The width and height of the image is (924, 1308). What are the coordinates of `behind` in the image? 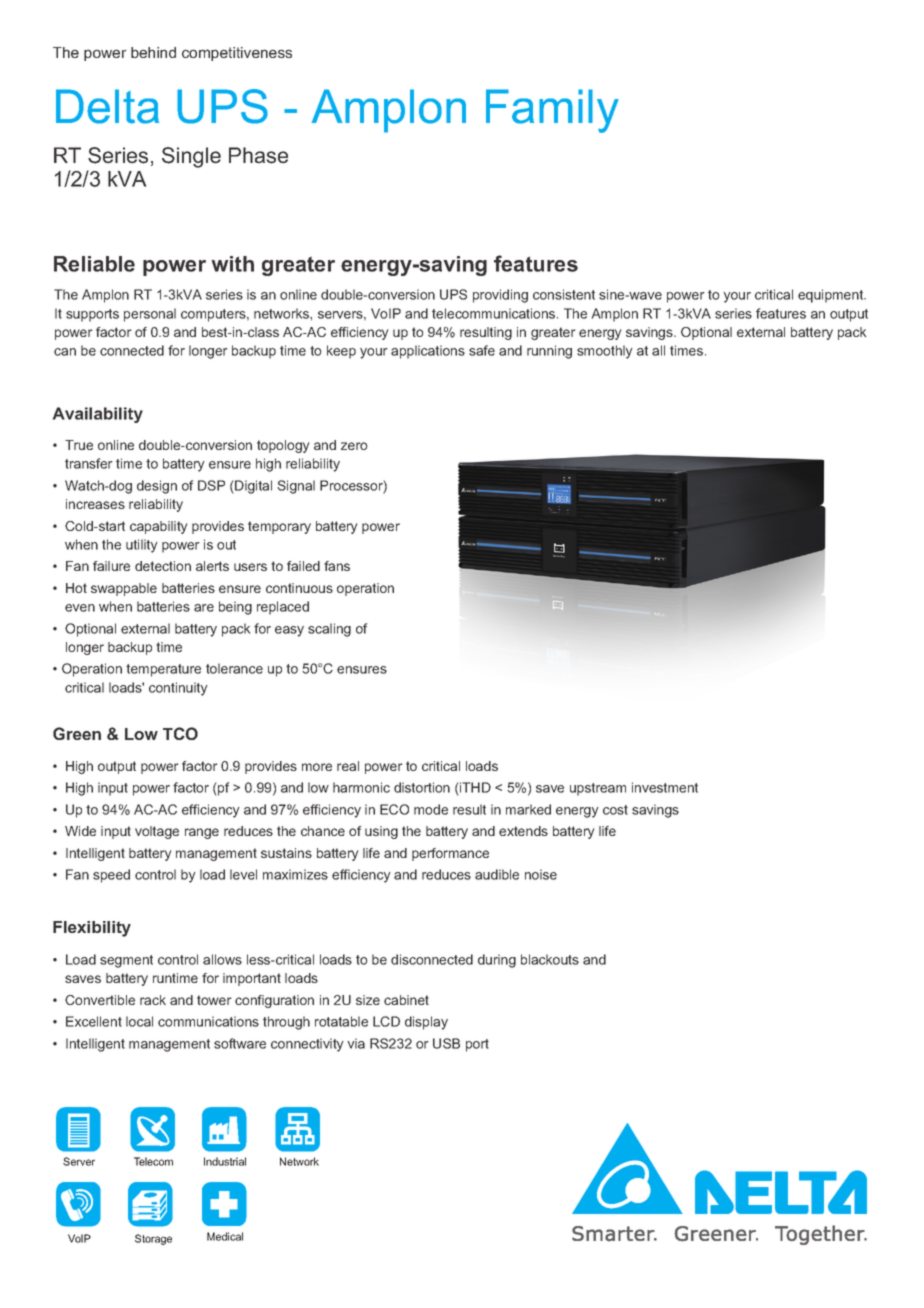 It's located at (153, 52).
